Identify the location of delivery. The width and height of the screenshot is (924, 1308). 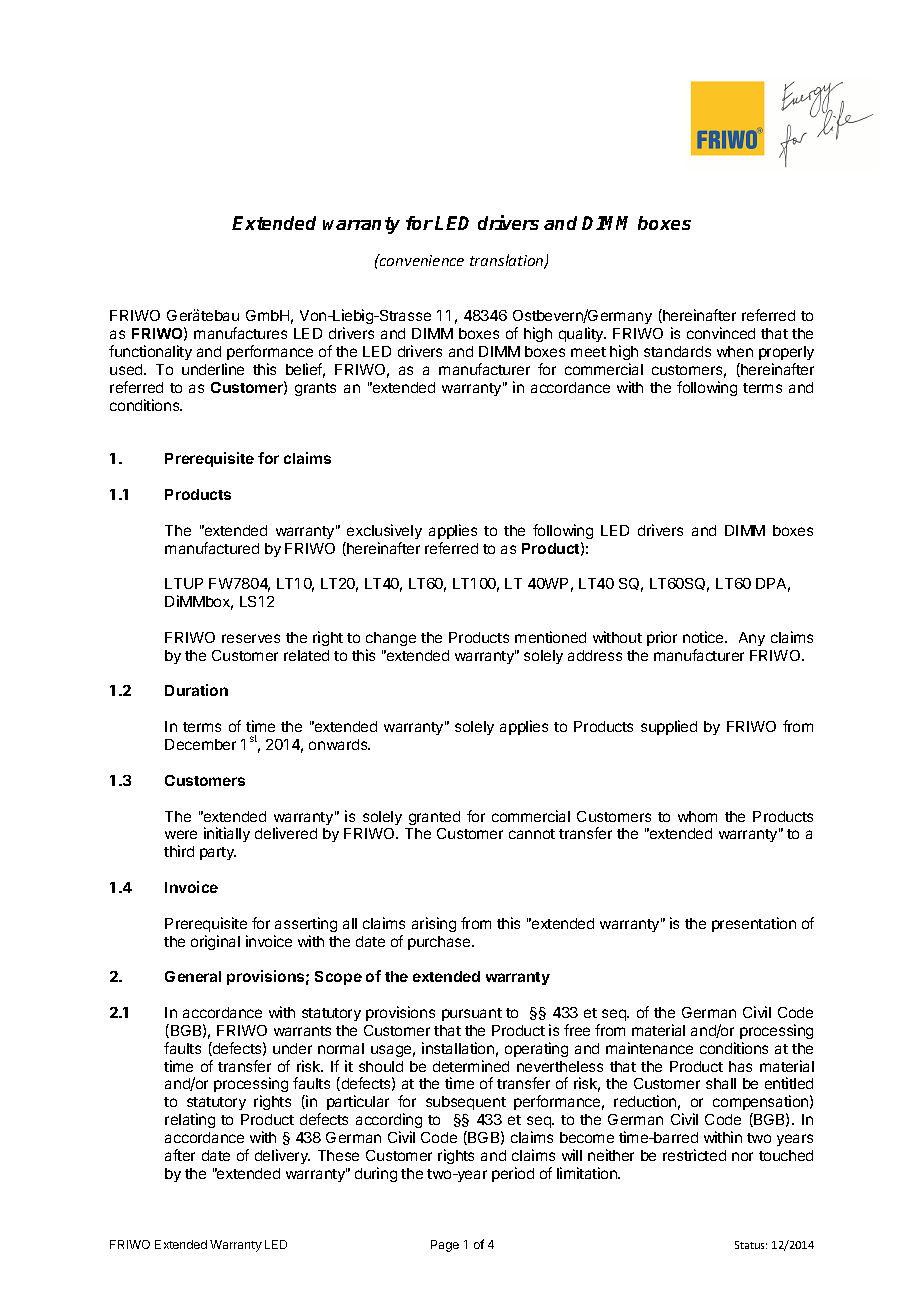
(282, 1156).
